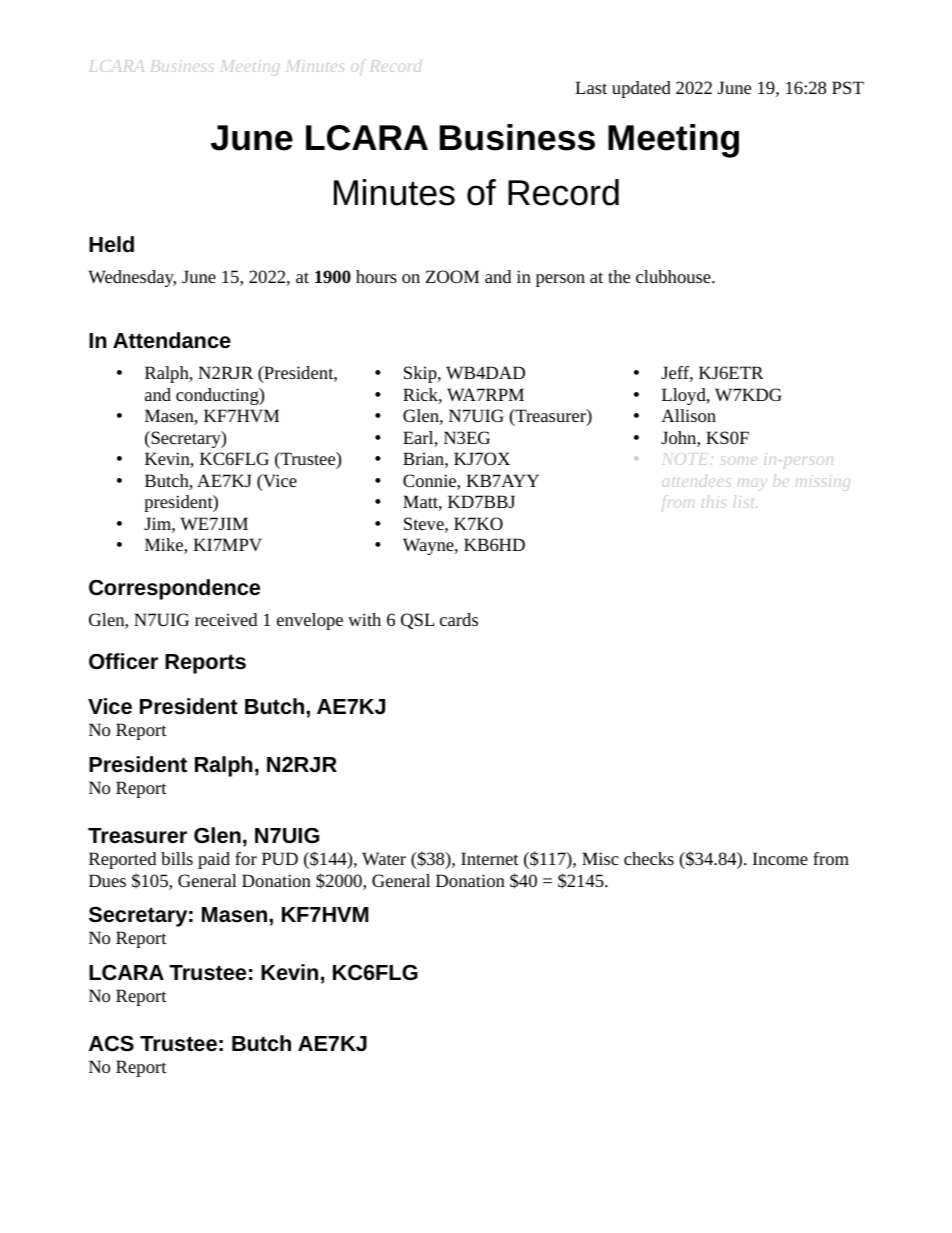  What do you see at coordinates (848, 87) in the screenshot?
I see `PST` at bounding box center [848, 87].
